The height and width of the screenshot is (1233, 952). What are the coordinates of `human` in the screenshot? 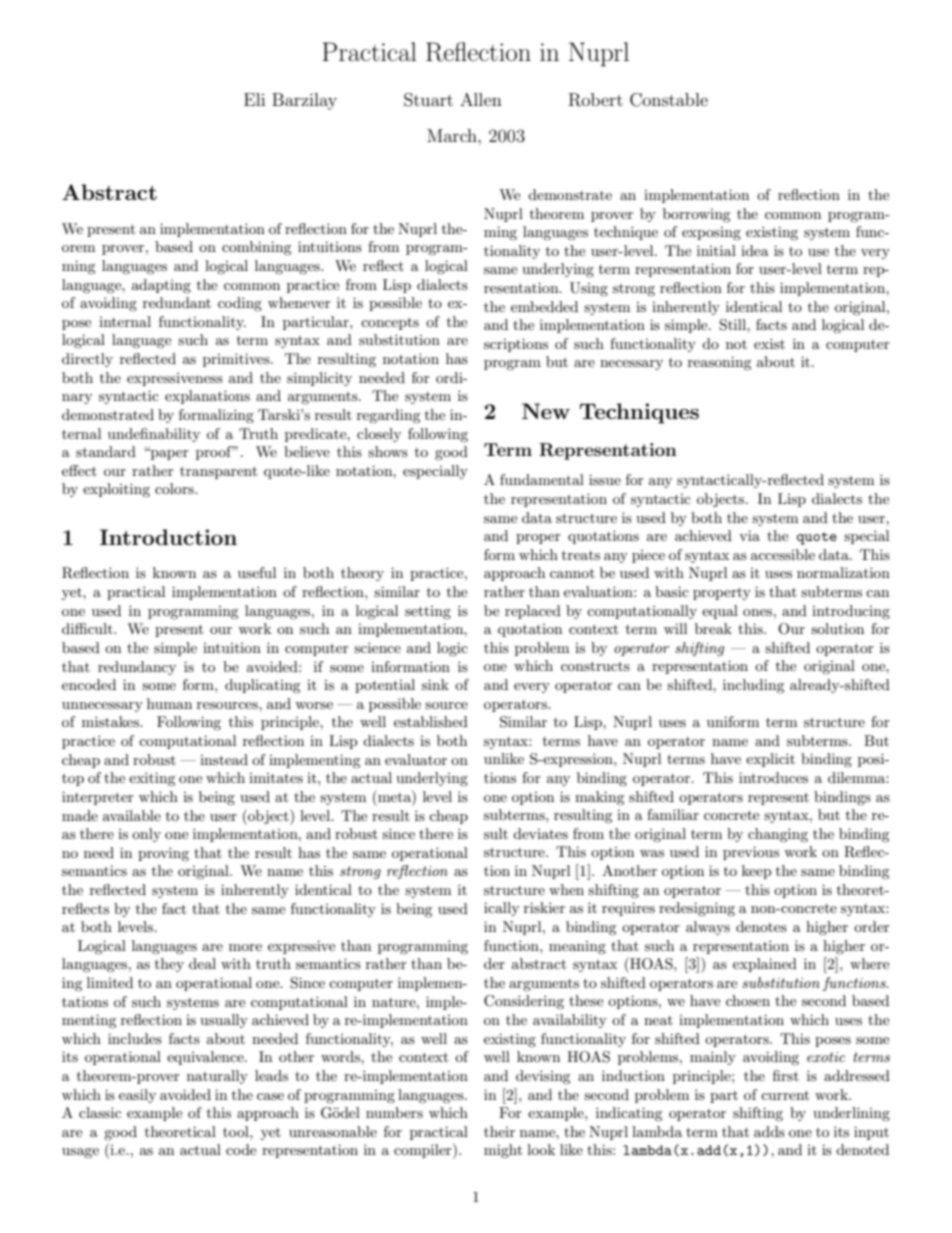 It's located at (169, 703).
